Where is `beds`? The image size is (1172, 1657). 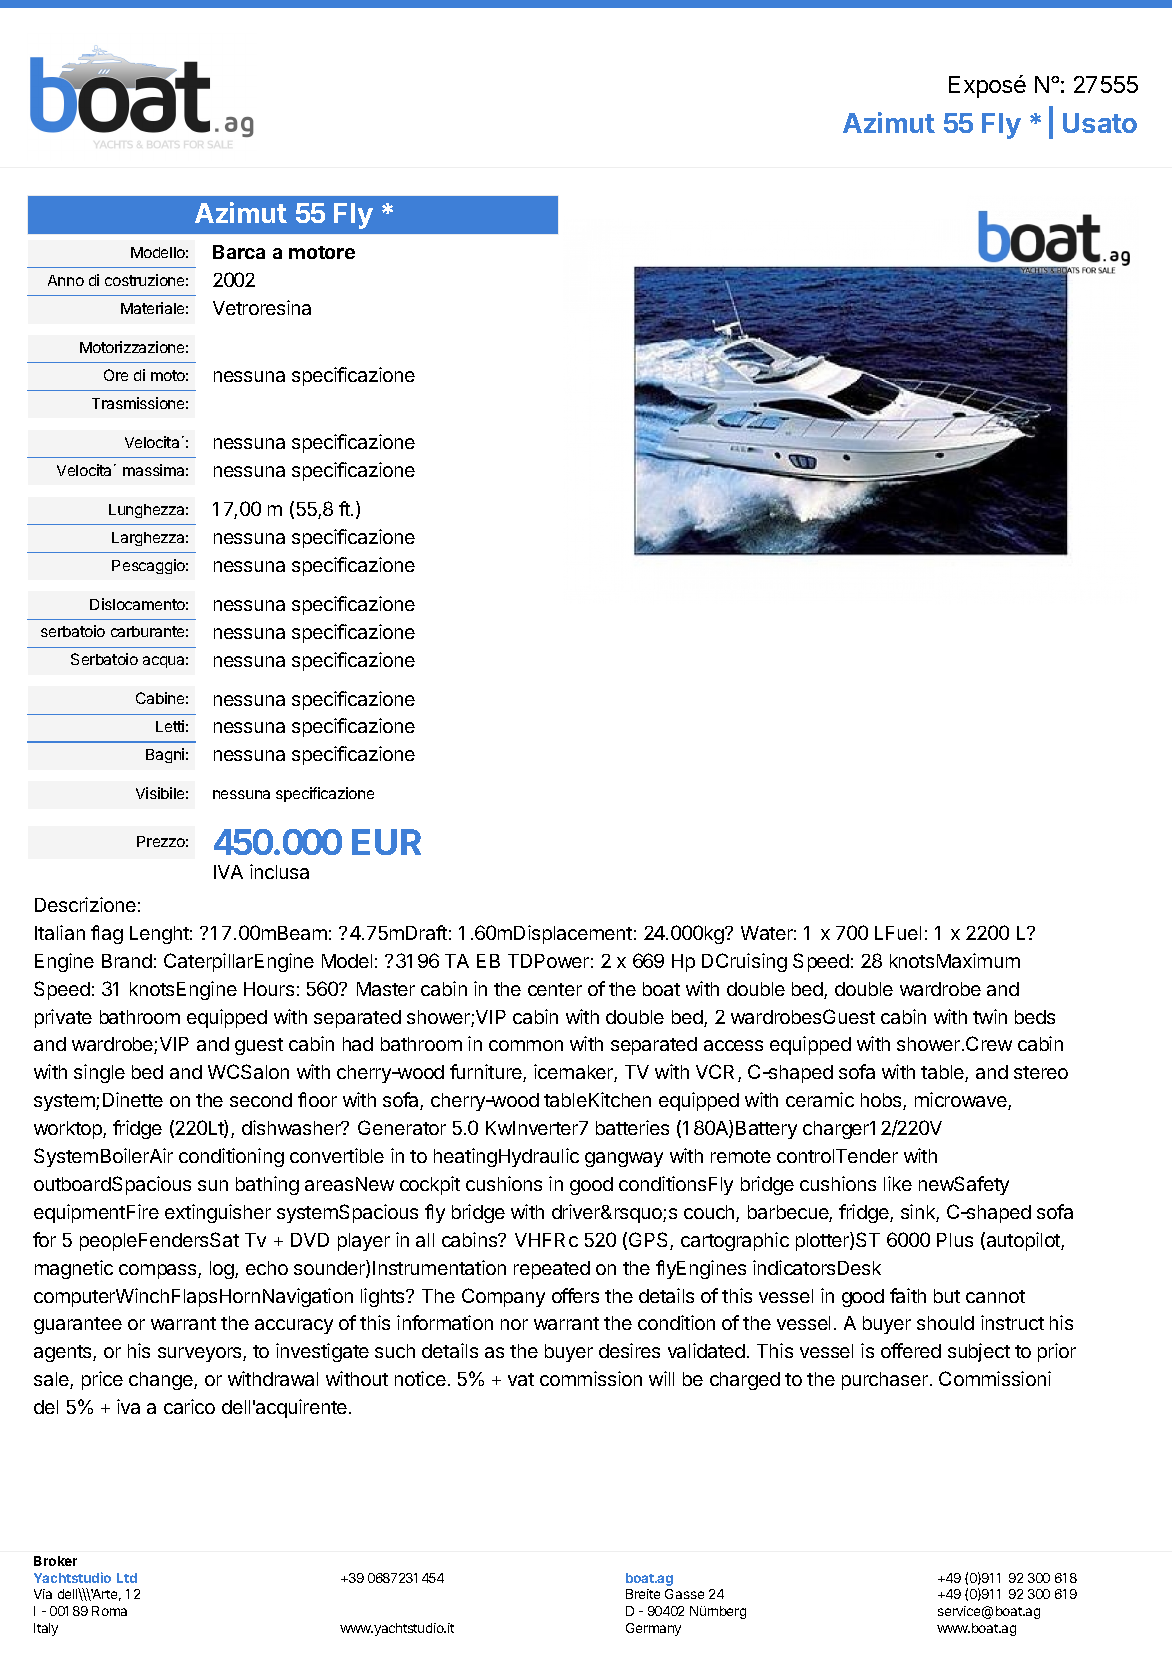
beds is located at coordinates (1035, 1017).
